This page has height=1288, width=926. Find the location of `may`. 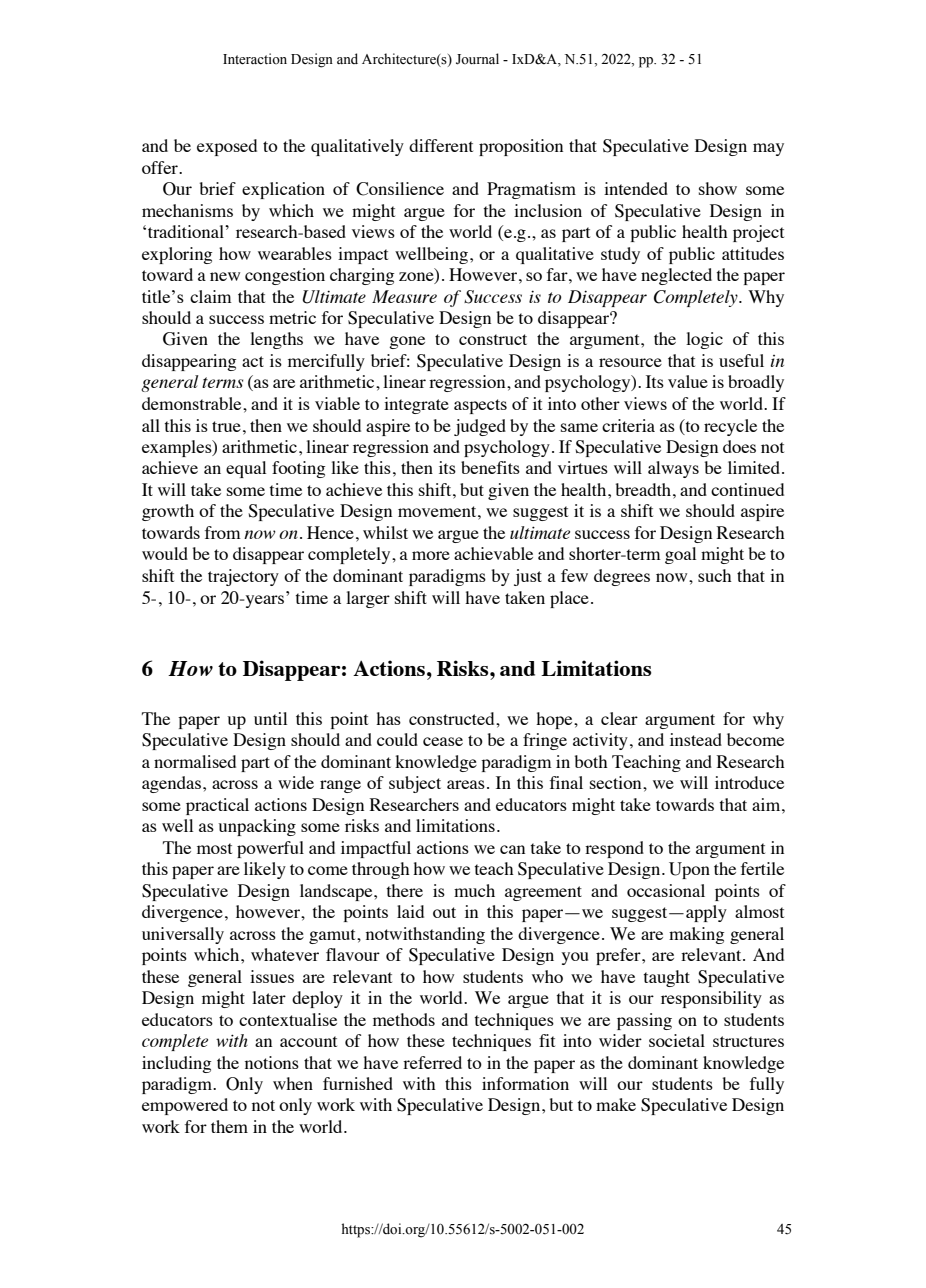

may is located at coordinates (768, 149).
